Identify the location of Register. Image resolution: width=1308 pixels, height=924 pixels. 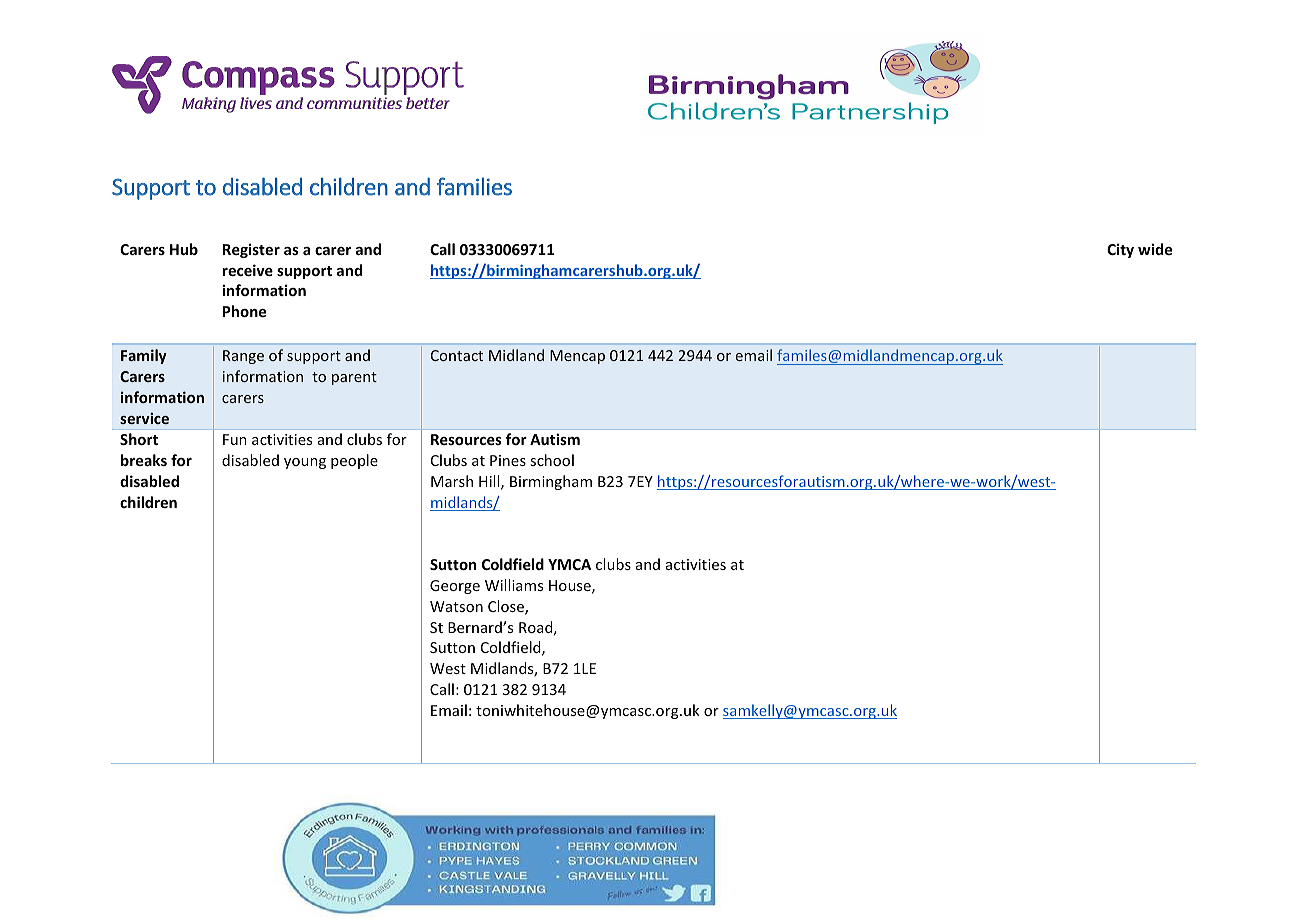
(251, 250).
